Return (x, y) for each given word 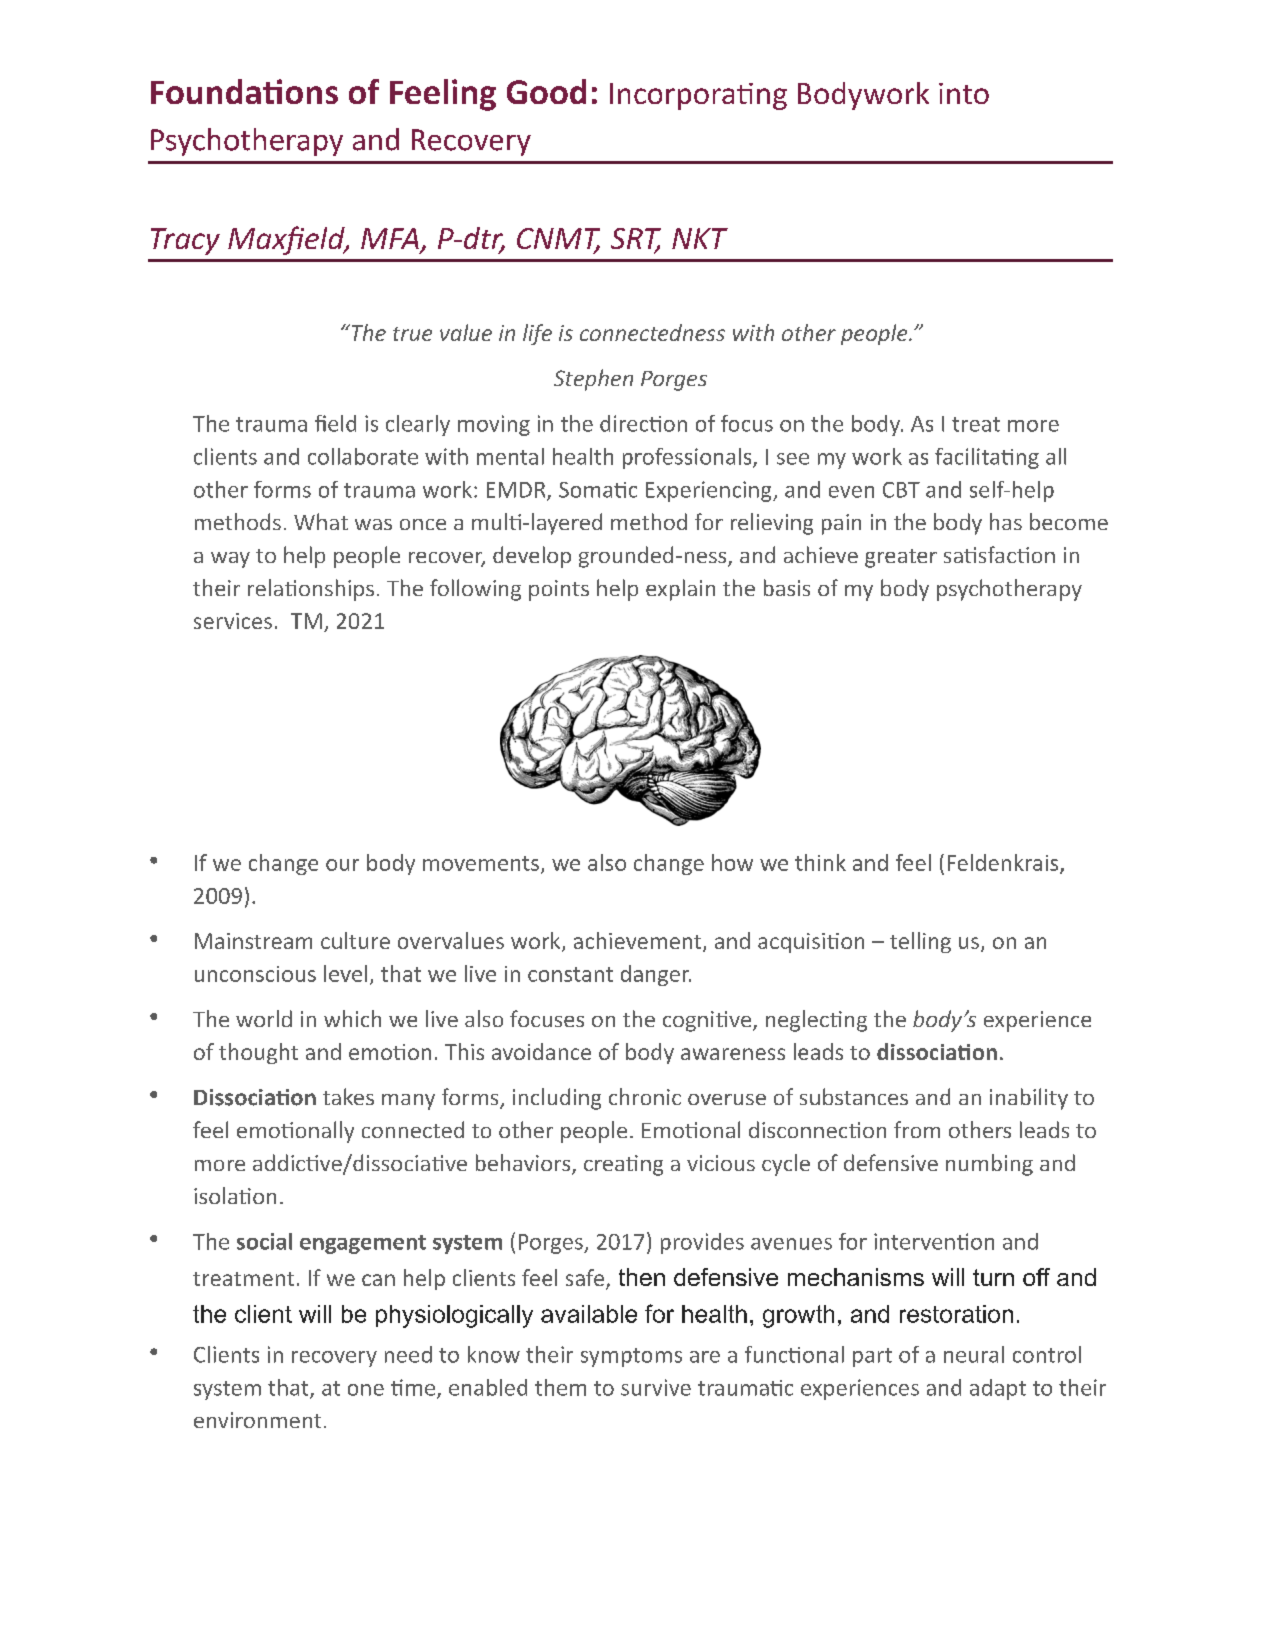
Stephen (593, 380)
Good (546, 91)
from (917, 1129)
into (964, 93)
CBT (901, 490)
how (732, 862)
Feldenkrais (1004, 863)
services (233, 621)
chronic (645, 1096)
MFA (390, 238)
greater (901, 558)
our (342, 865)
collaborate (363, 456)
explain (680, 590)
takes (348, 1096)
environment (257, 1420)
